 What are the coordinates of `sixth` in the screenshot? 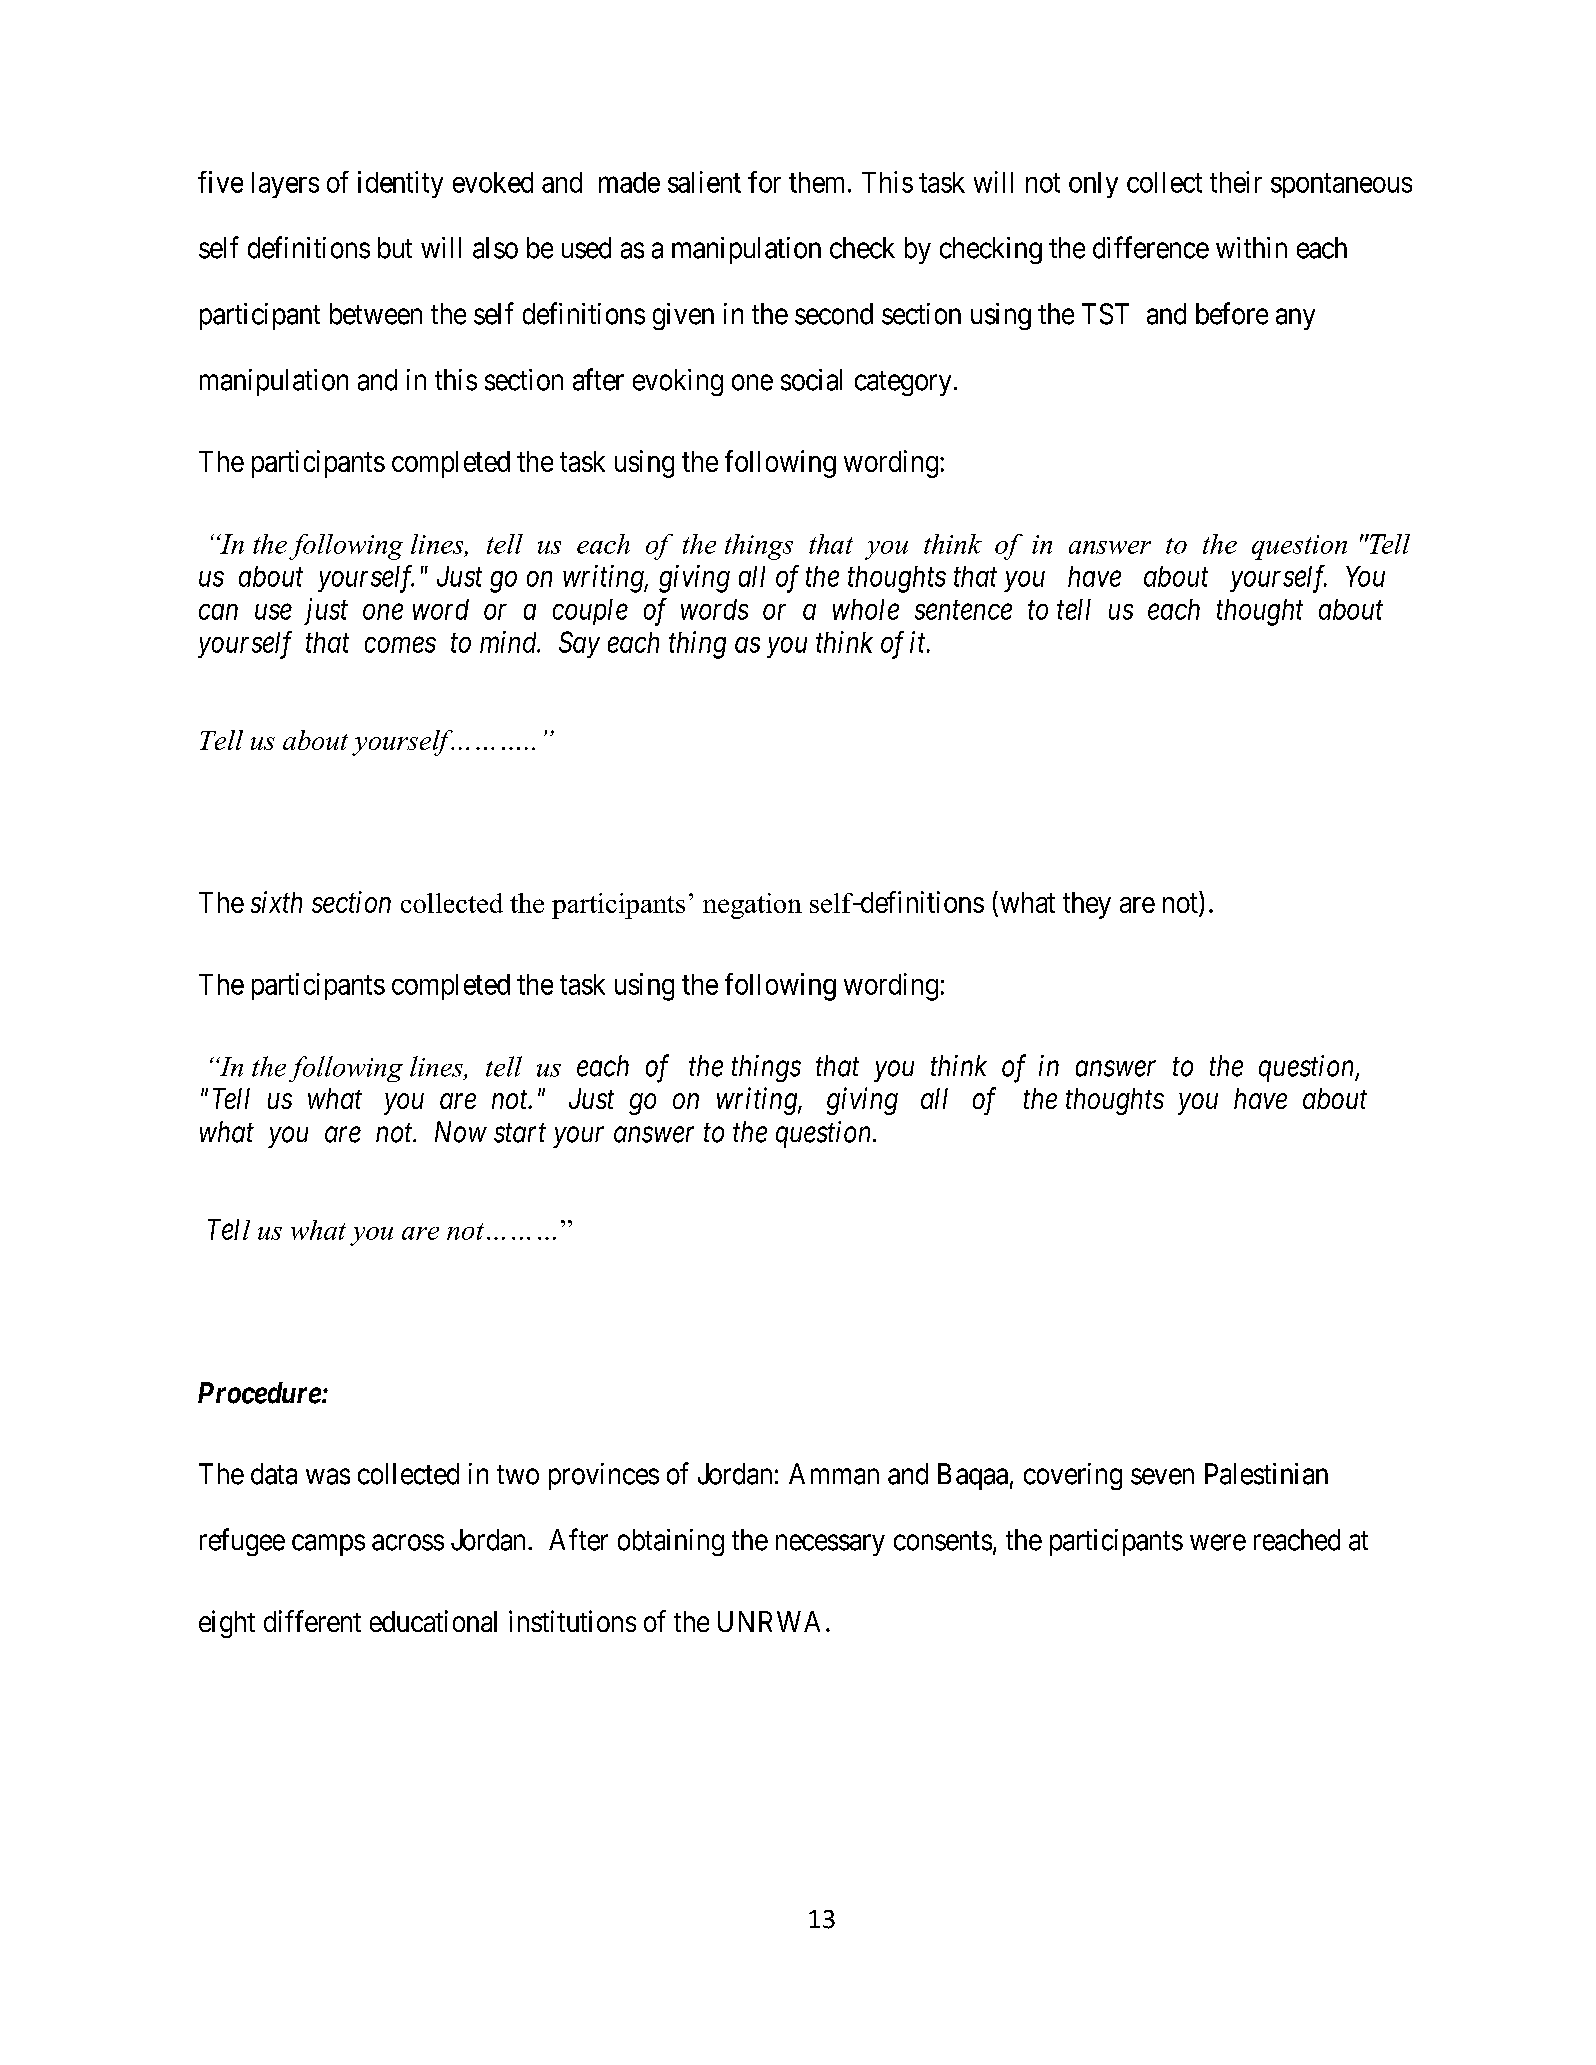 It's located at (276, 902).
